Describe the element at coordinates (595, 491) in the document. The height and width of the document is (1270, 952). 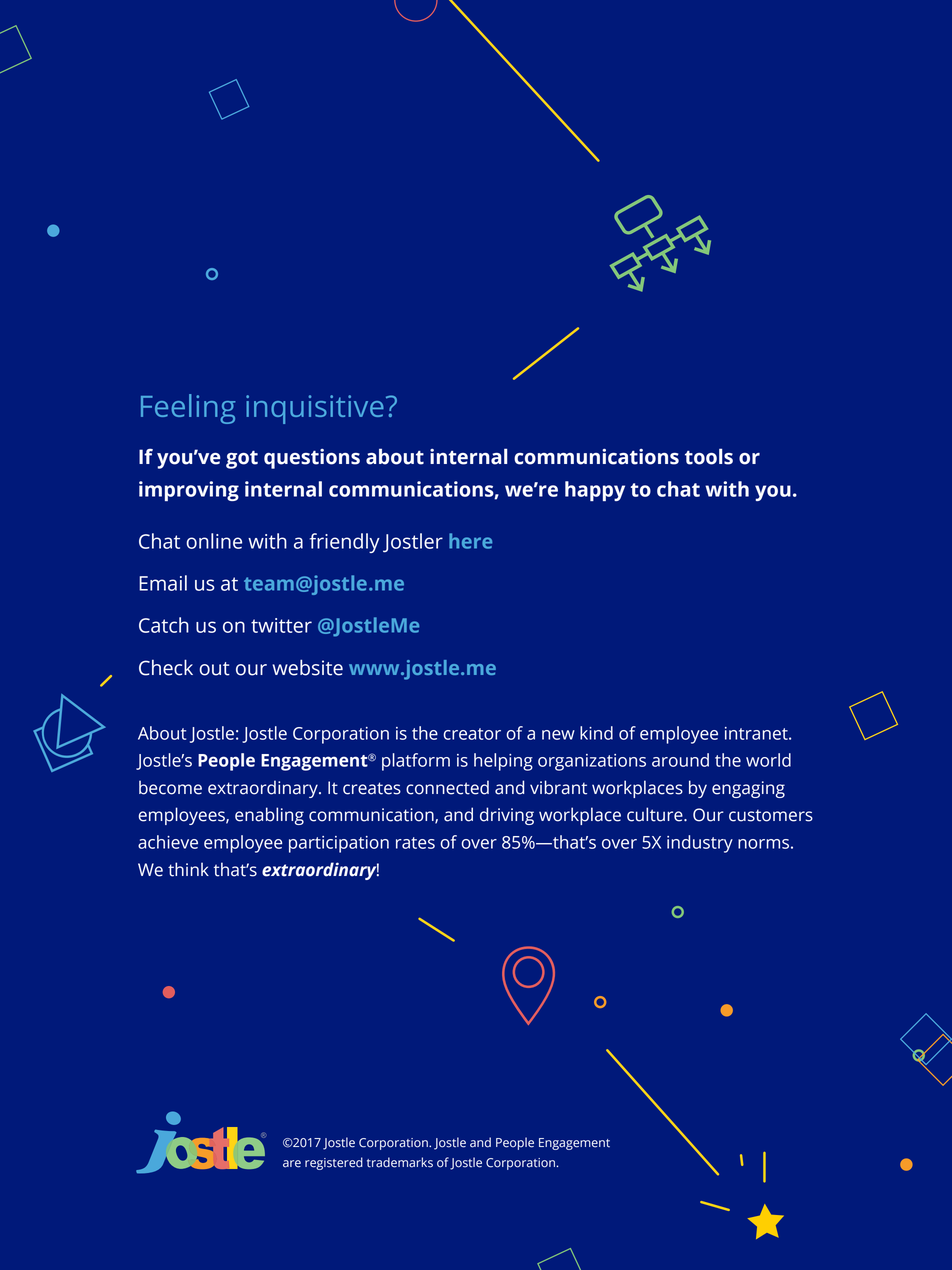
I see `happy` at that location.
